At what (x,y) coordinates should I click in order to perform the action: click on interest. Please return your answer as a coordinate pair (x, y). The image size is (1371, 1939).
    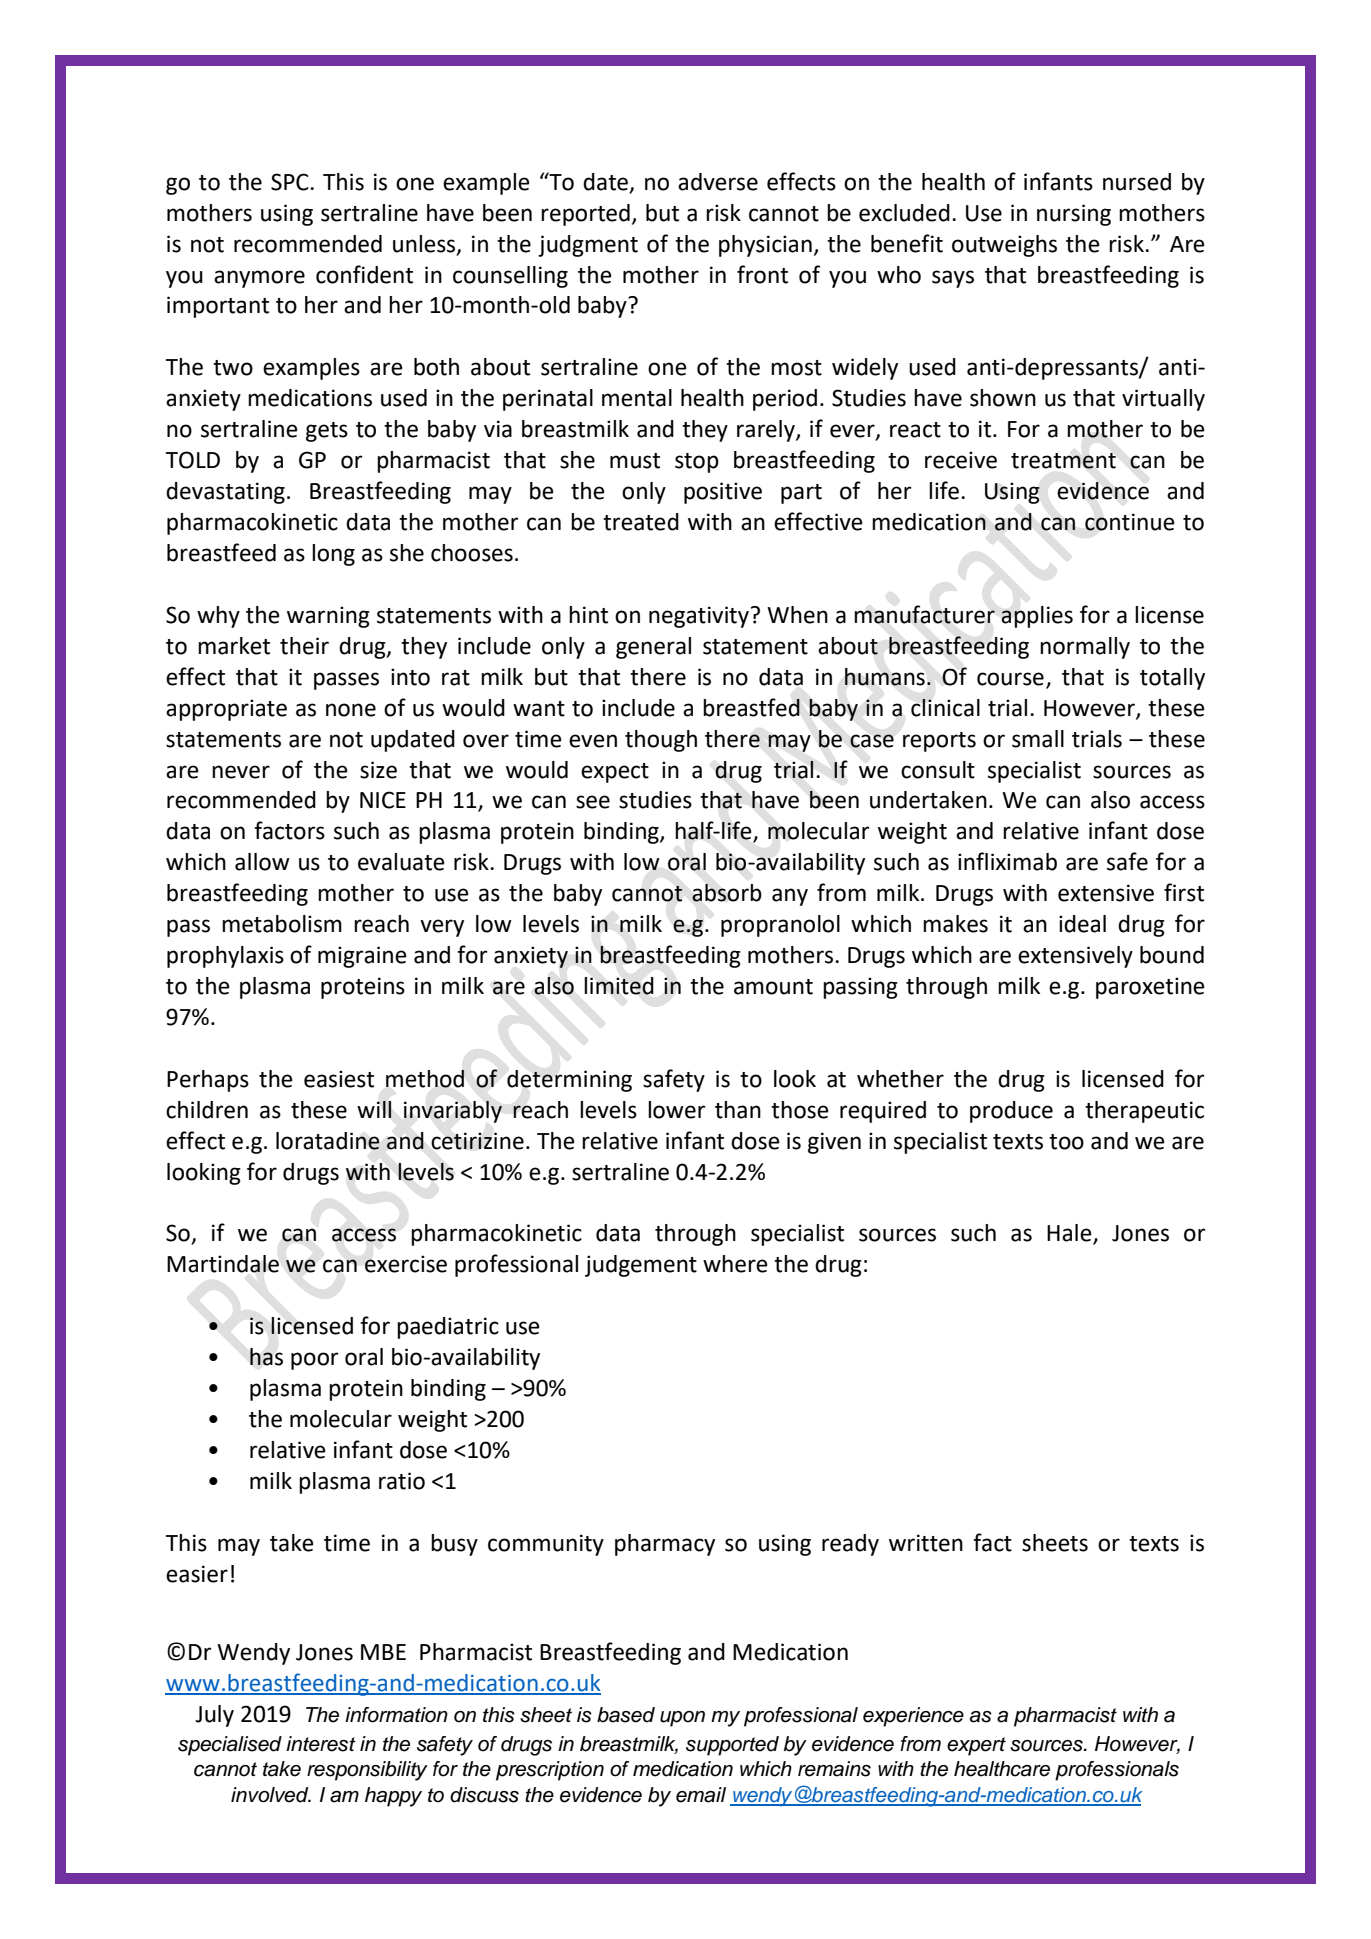
    Looking at the image, I should click on (321, 1744).
